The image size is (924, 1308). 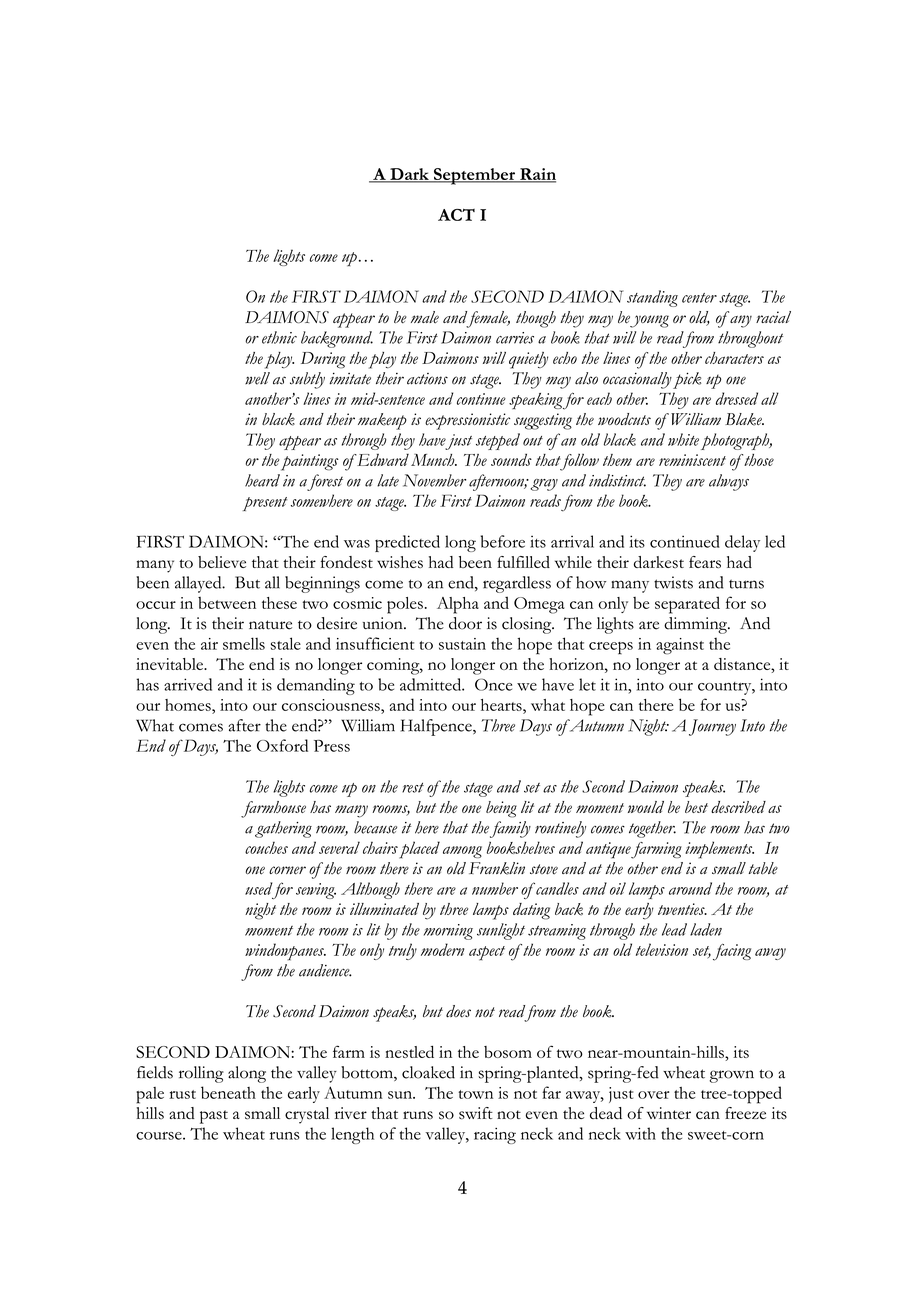 I want to click on ethnic, so click(x=279, y=337).
